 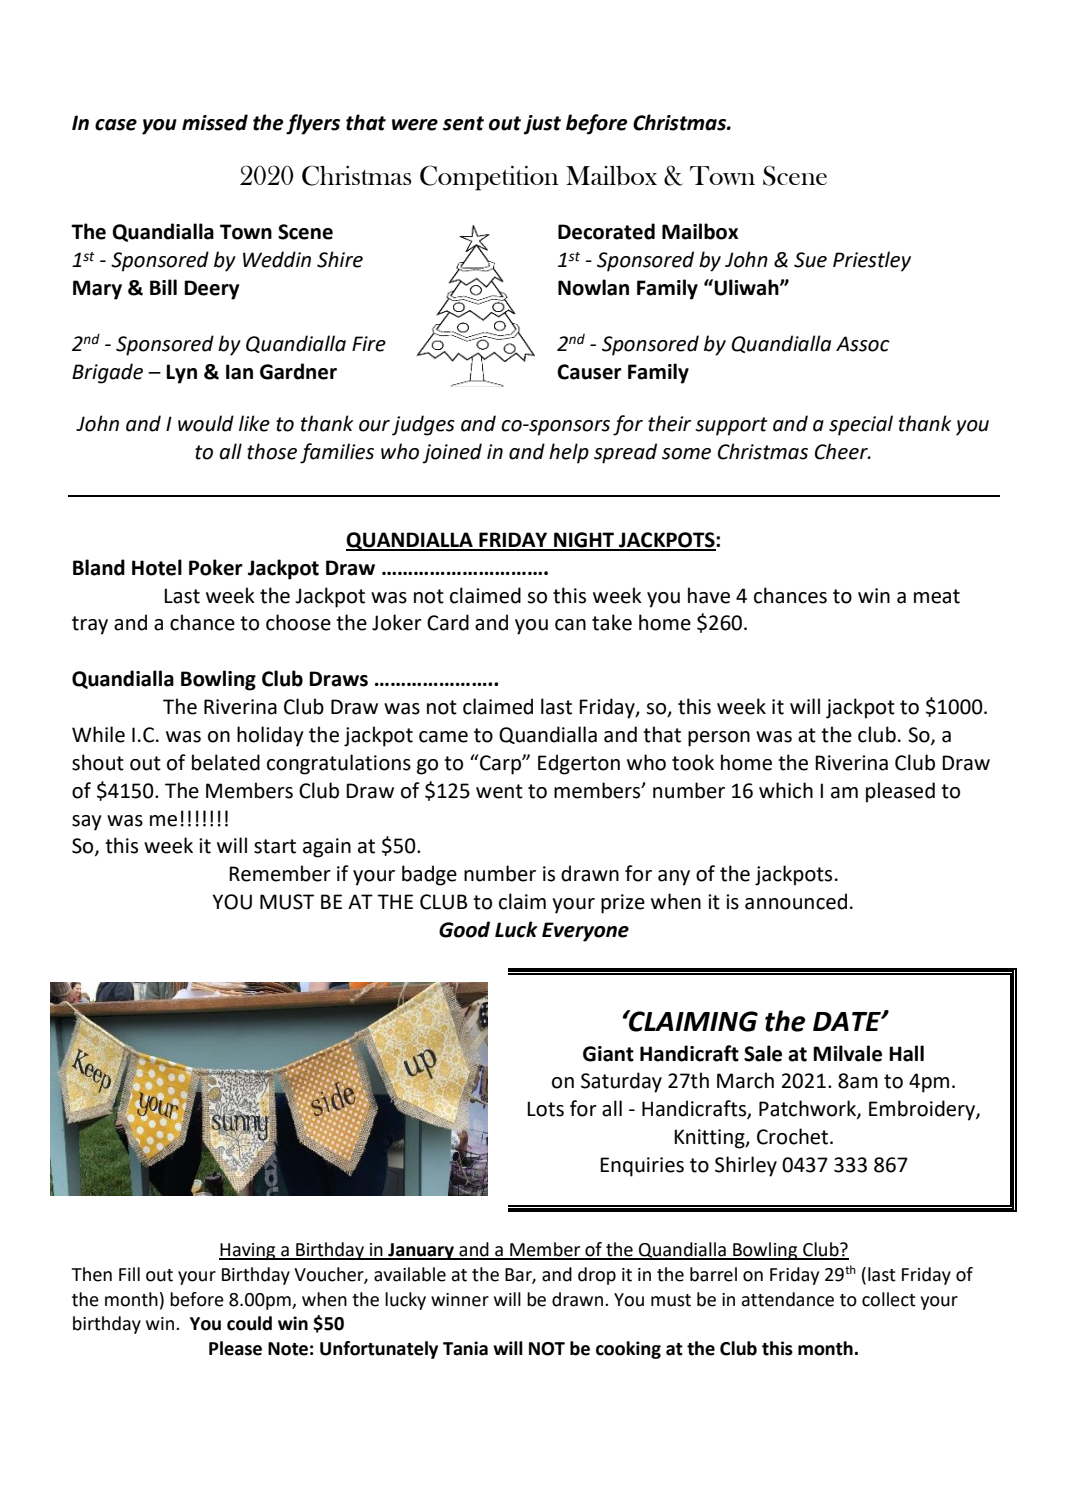 What do you see at coordinates (464, 929) in the page?
I see `Good` at bounding box center [464, 929].
